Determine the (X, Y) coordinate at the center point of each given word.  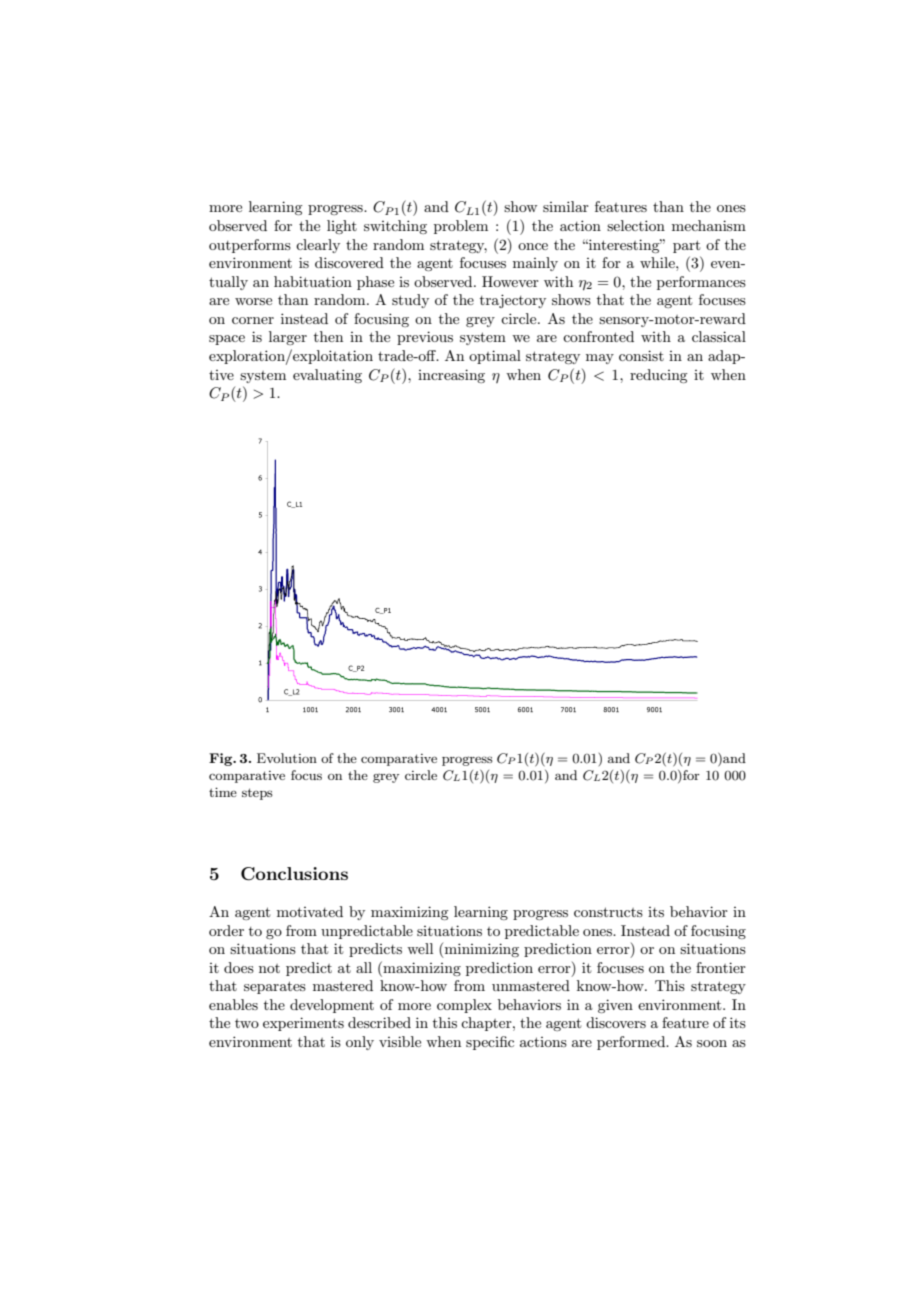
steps (257, 794)
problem (461, 227)
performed (632, 1043)
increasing (451, 376)
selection (636, 225)
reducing (658, 376)
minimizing (481, 950)
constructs (608, 912)
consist (641, 355)
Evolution (287, 758)
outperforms (250, 246)
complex (464, 1006)
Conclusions (294, 874)
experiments (303, 1024)
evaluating (327, 376)
